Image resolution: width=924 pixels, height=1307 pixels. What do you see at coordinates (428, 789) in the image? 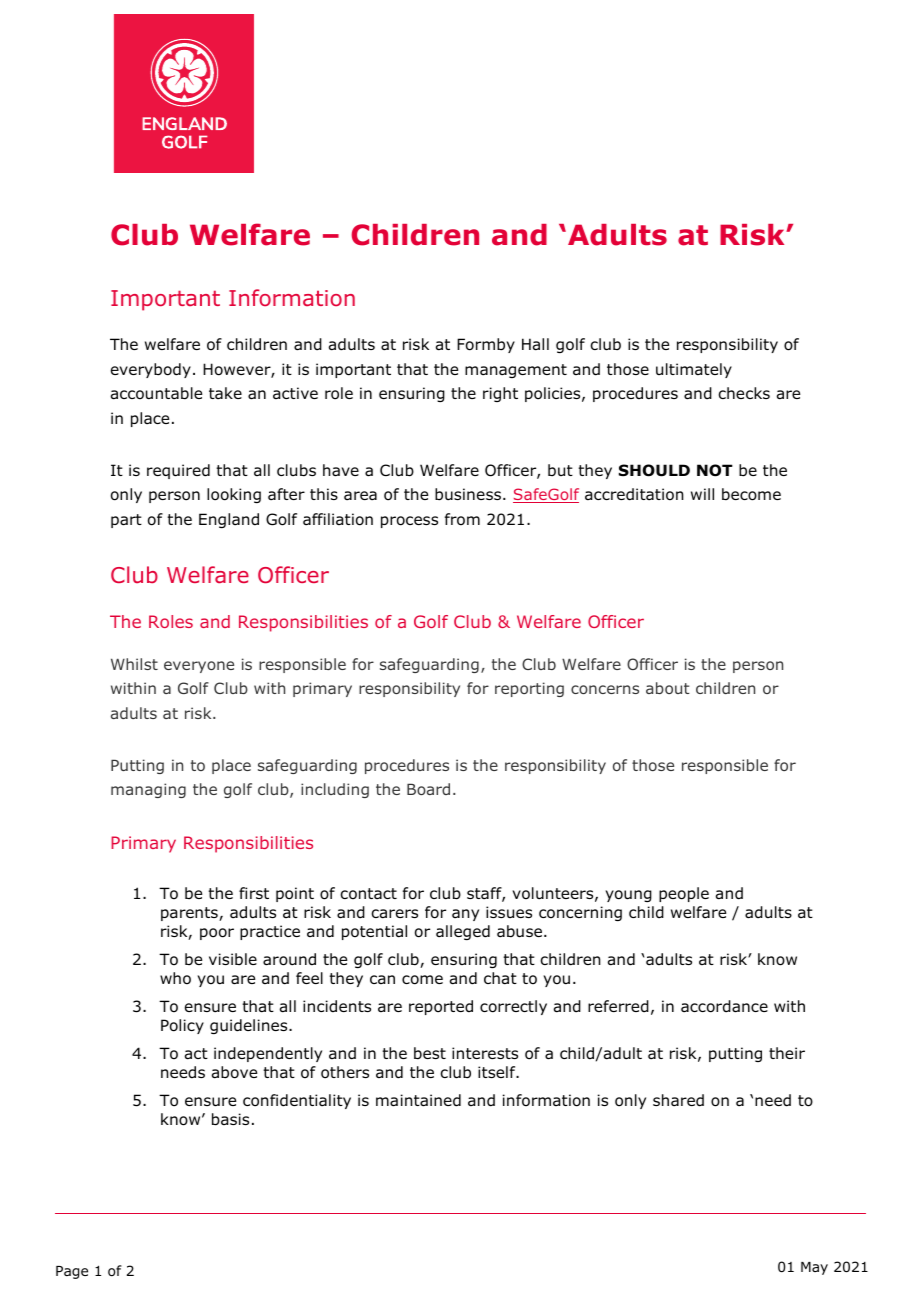
I see `Board` at bounding box center [428, 789].
